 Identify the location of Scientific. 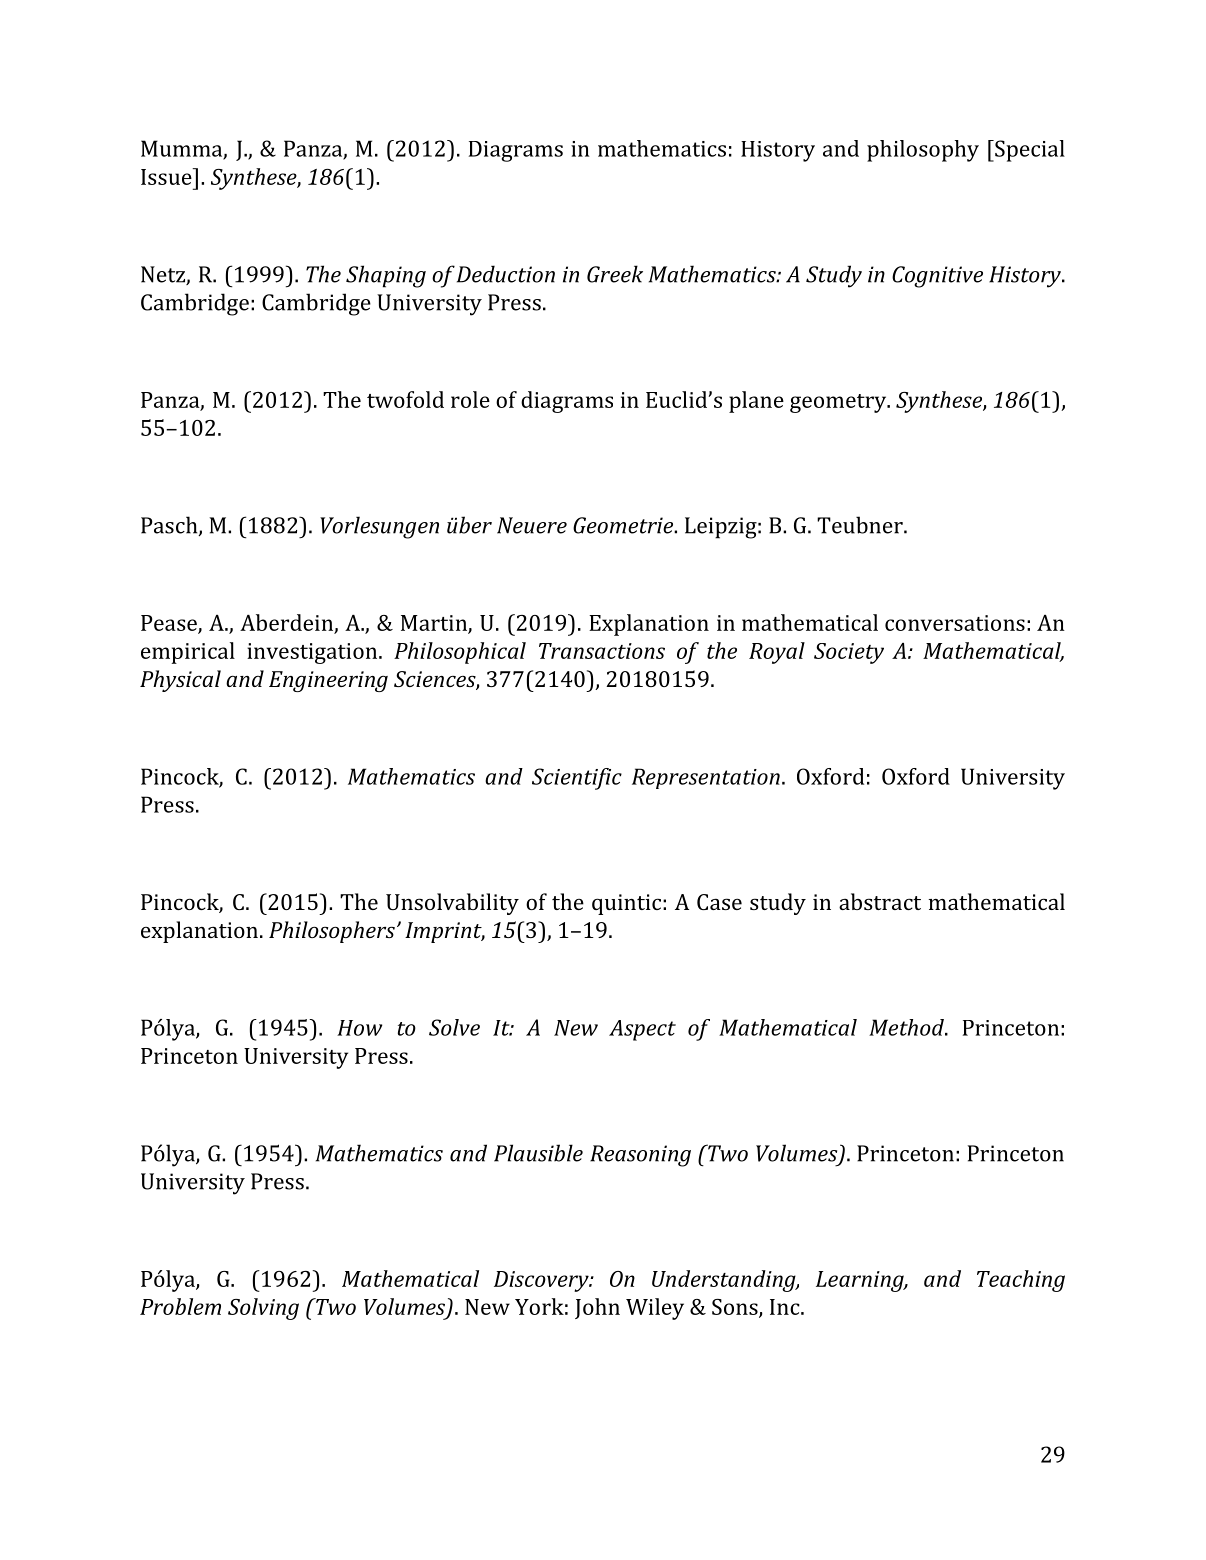
(577, 779).
